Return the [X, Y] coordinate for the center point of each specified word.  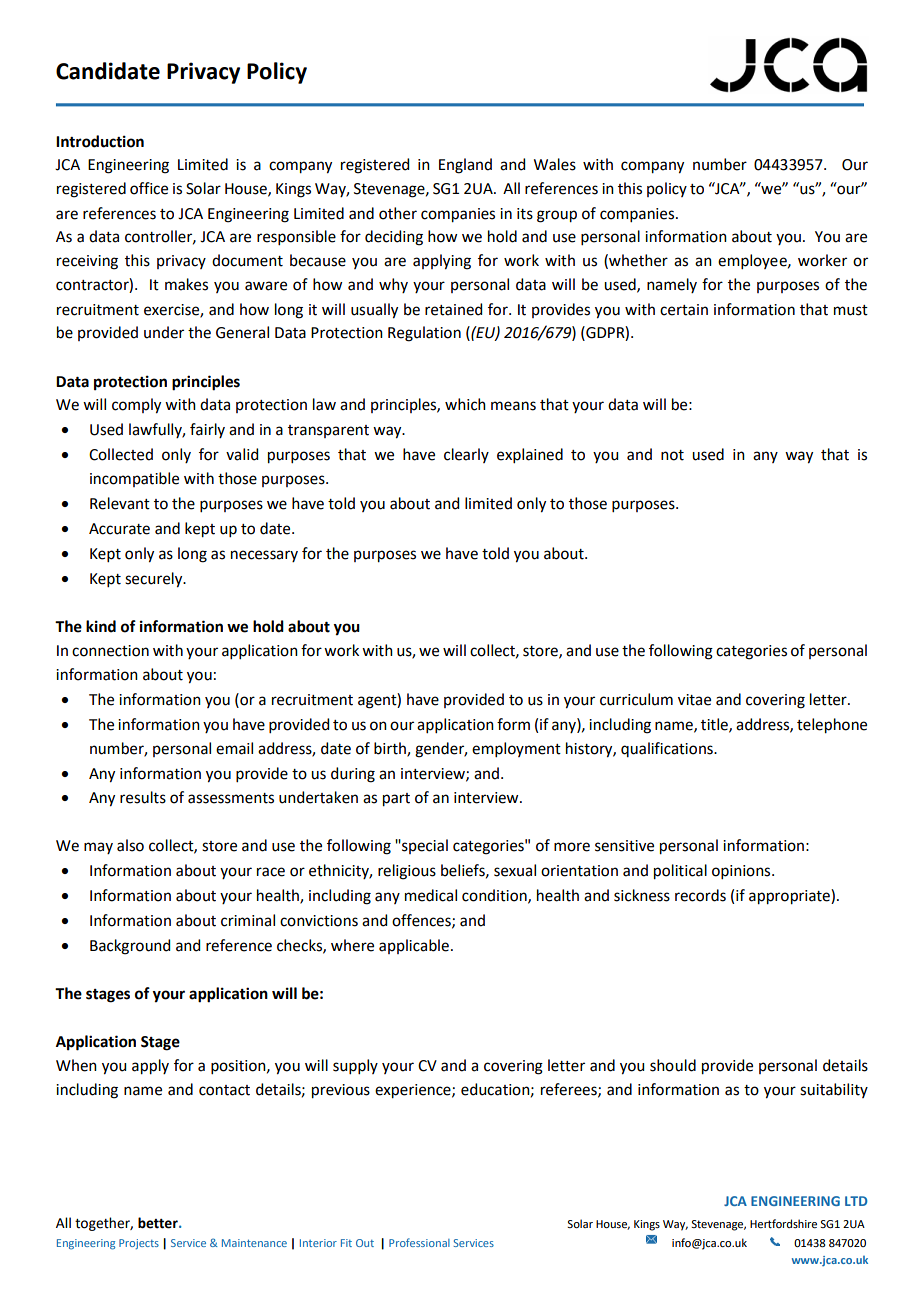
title [715, 725]
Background [130, 947]
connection [110, 651]
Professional [419, 1242]
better [159, 1223]
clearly [466, 455]
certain [684, 310]
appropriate [790, 897]
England [465, 166]
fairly [207, 430]
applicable [414, 946]
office [149, 188]
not [672, 455]
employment [516, 749]
